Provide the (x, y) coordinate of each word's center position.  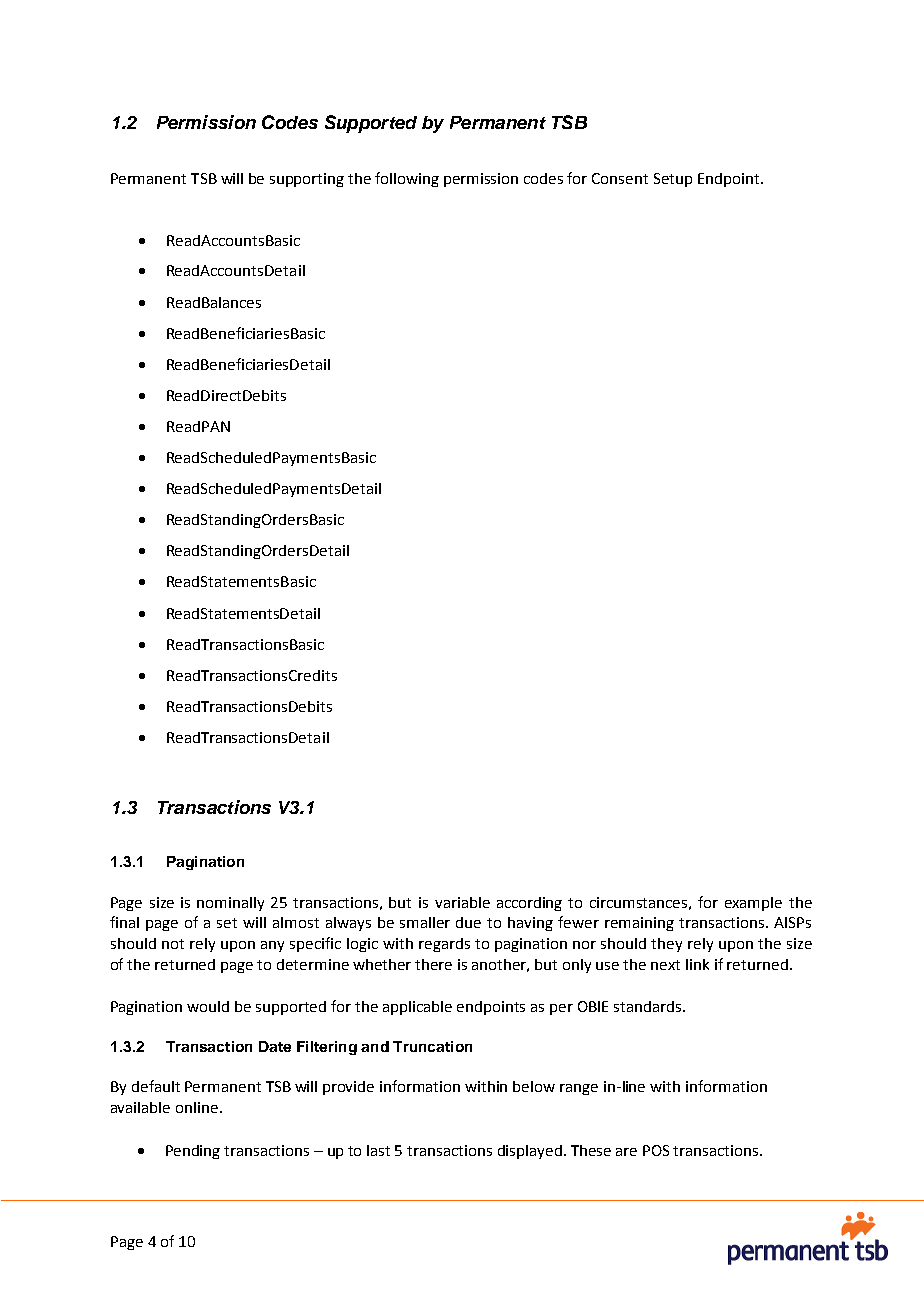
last (378, 1150)
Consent (620, 178)
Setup (673, 180)
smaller (425, 922)
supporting (307, 180)
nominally (230, 904)
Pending (193, 1152)
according (529, 904)
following (407, 179)
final (124, 922)
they (666, 945)
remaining (639, 924)
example (753, 904)
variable (462, 902)
